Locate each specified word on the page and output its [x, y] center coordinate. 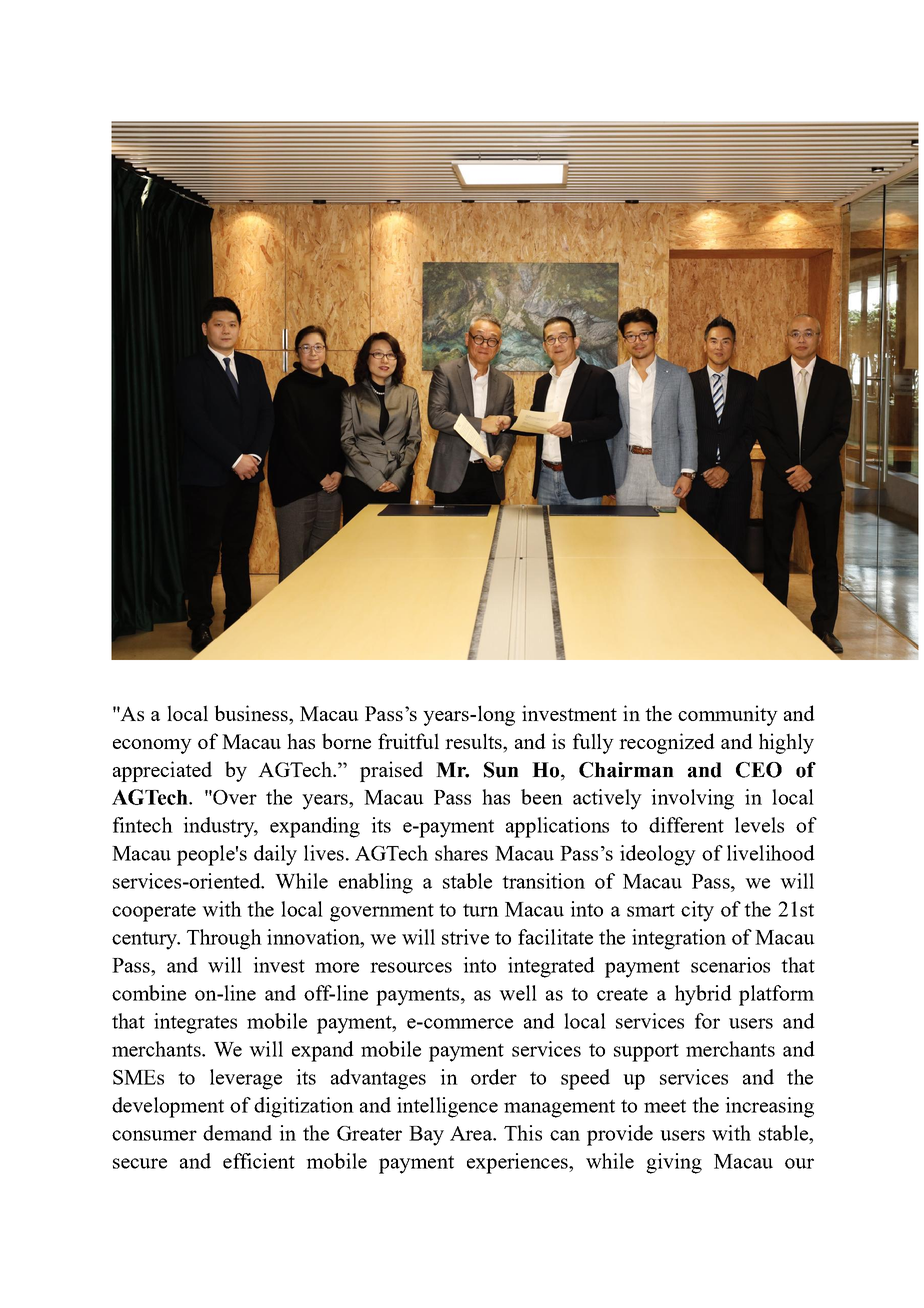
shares [461, 853]
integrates [195, 1023]
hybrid [703, 995]
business [252, 713]
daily [275, 855]
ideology [658, 855]
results [474, 741]
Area [472, 1133]
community [728, 715]
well [518, 993]
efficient [259, 1161]
